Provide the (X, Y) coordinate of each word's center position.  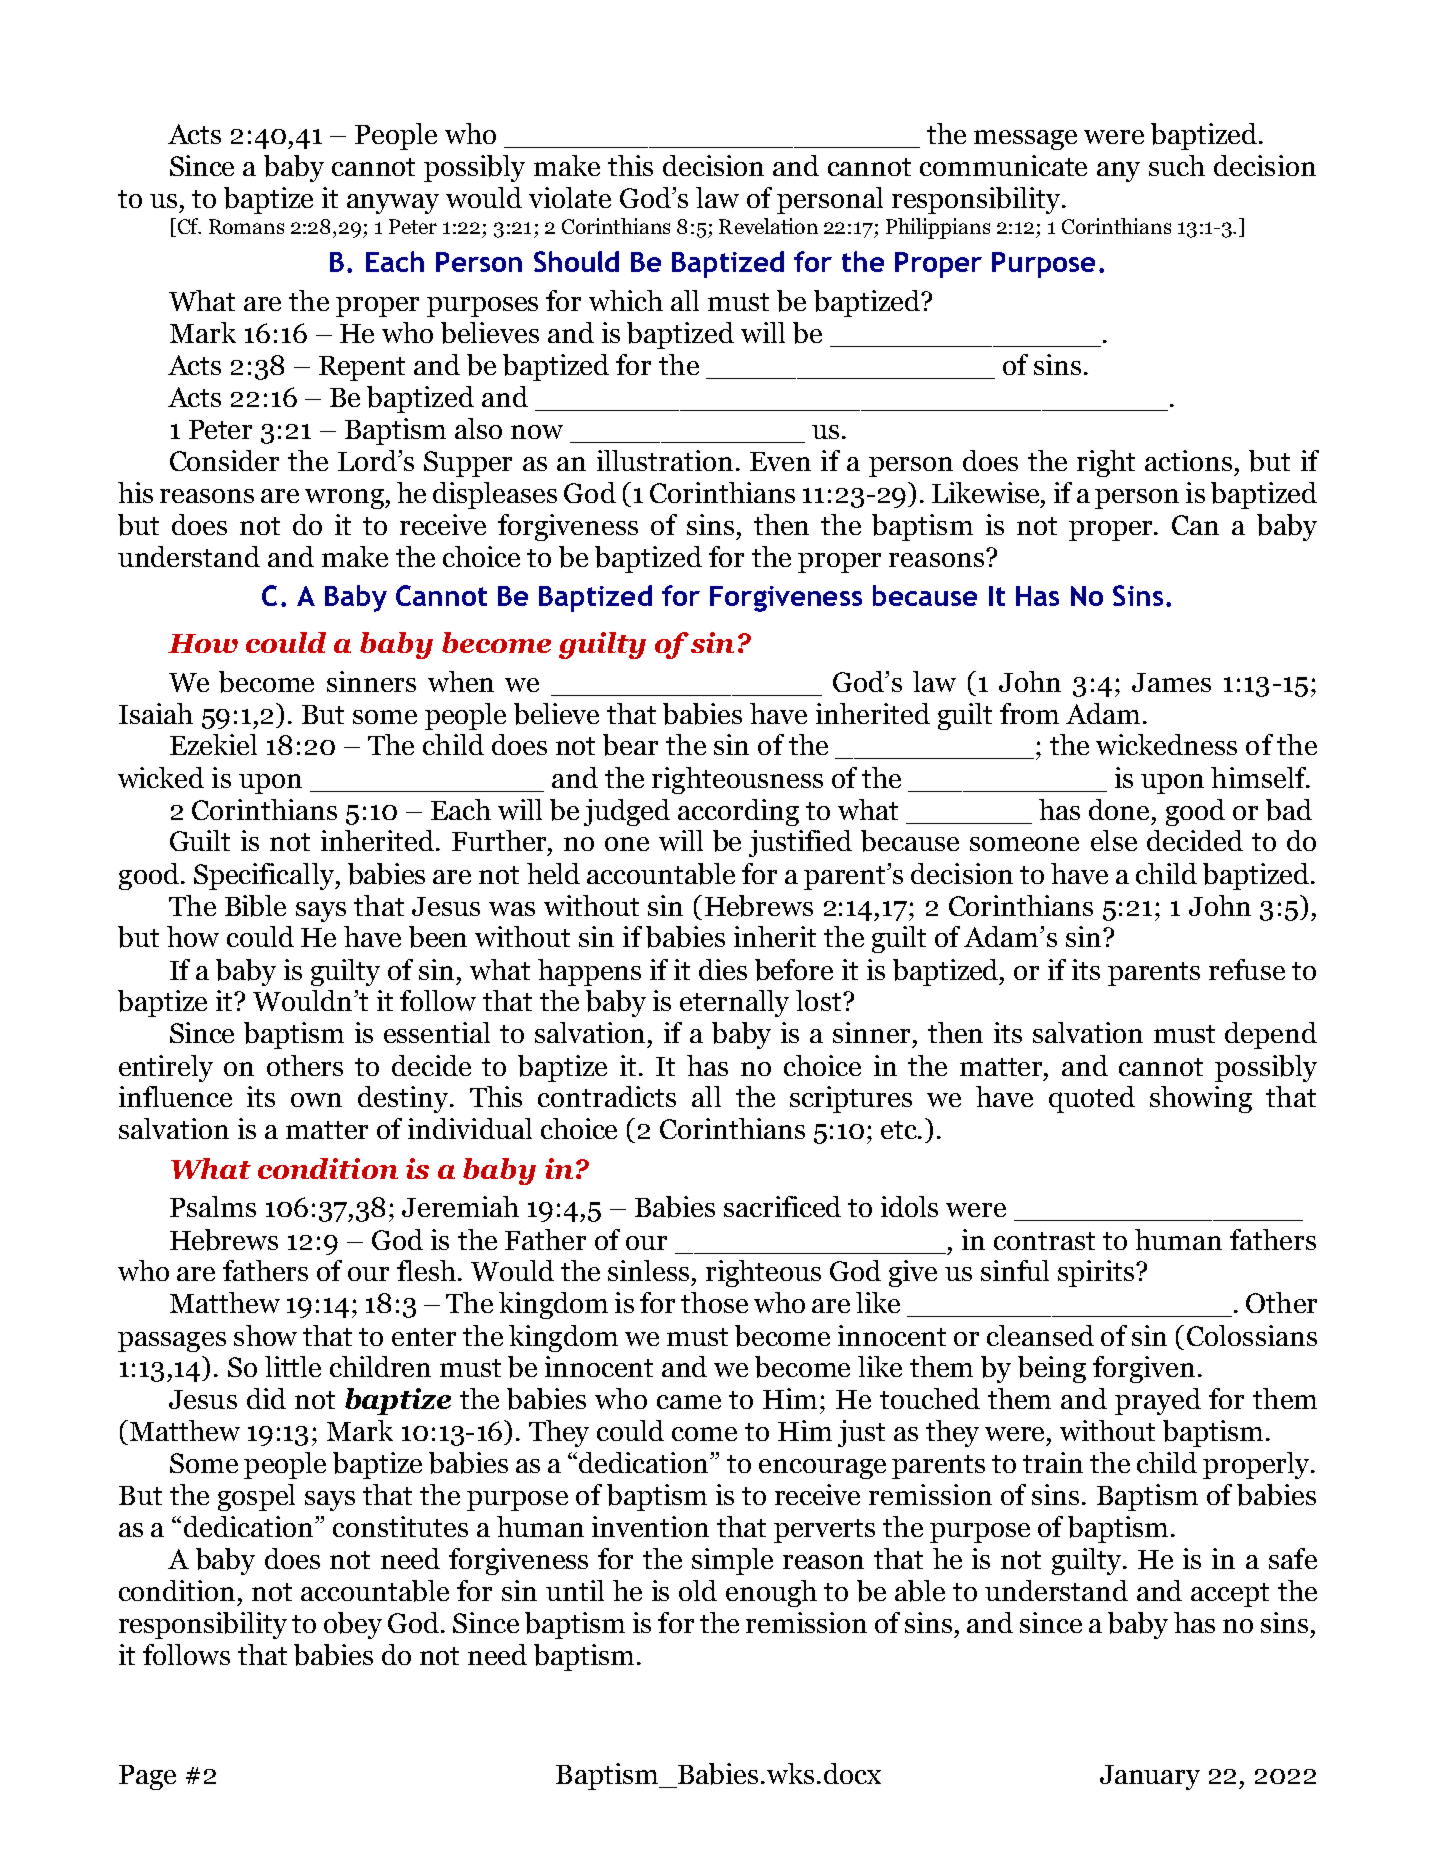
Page (147, 1777)
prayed (1158, 1401)
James (1171, 682)
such (1177, 165)
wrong (345, 499)
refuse (1247, 969)
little (293, 1366)
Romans (246, 226)
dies (723, 969)
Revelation (768, 226)
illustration (665, 460)
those (714, 1302)
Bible (255, 906)
